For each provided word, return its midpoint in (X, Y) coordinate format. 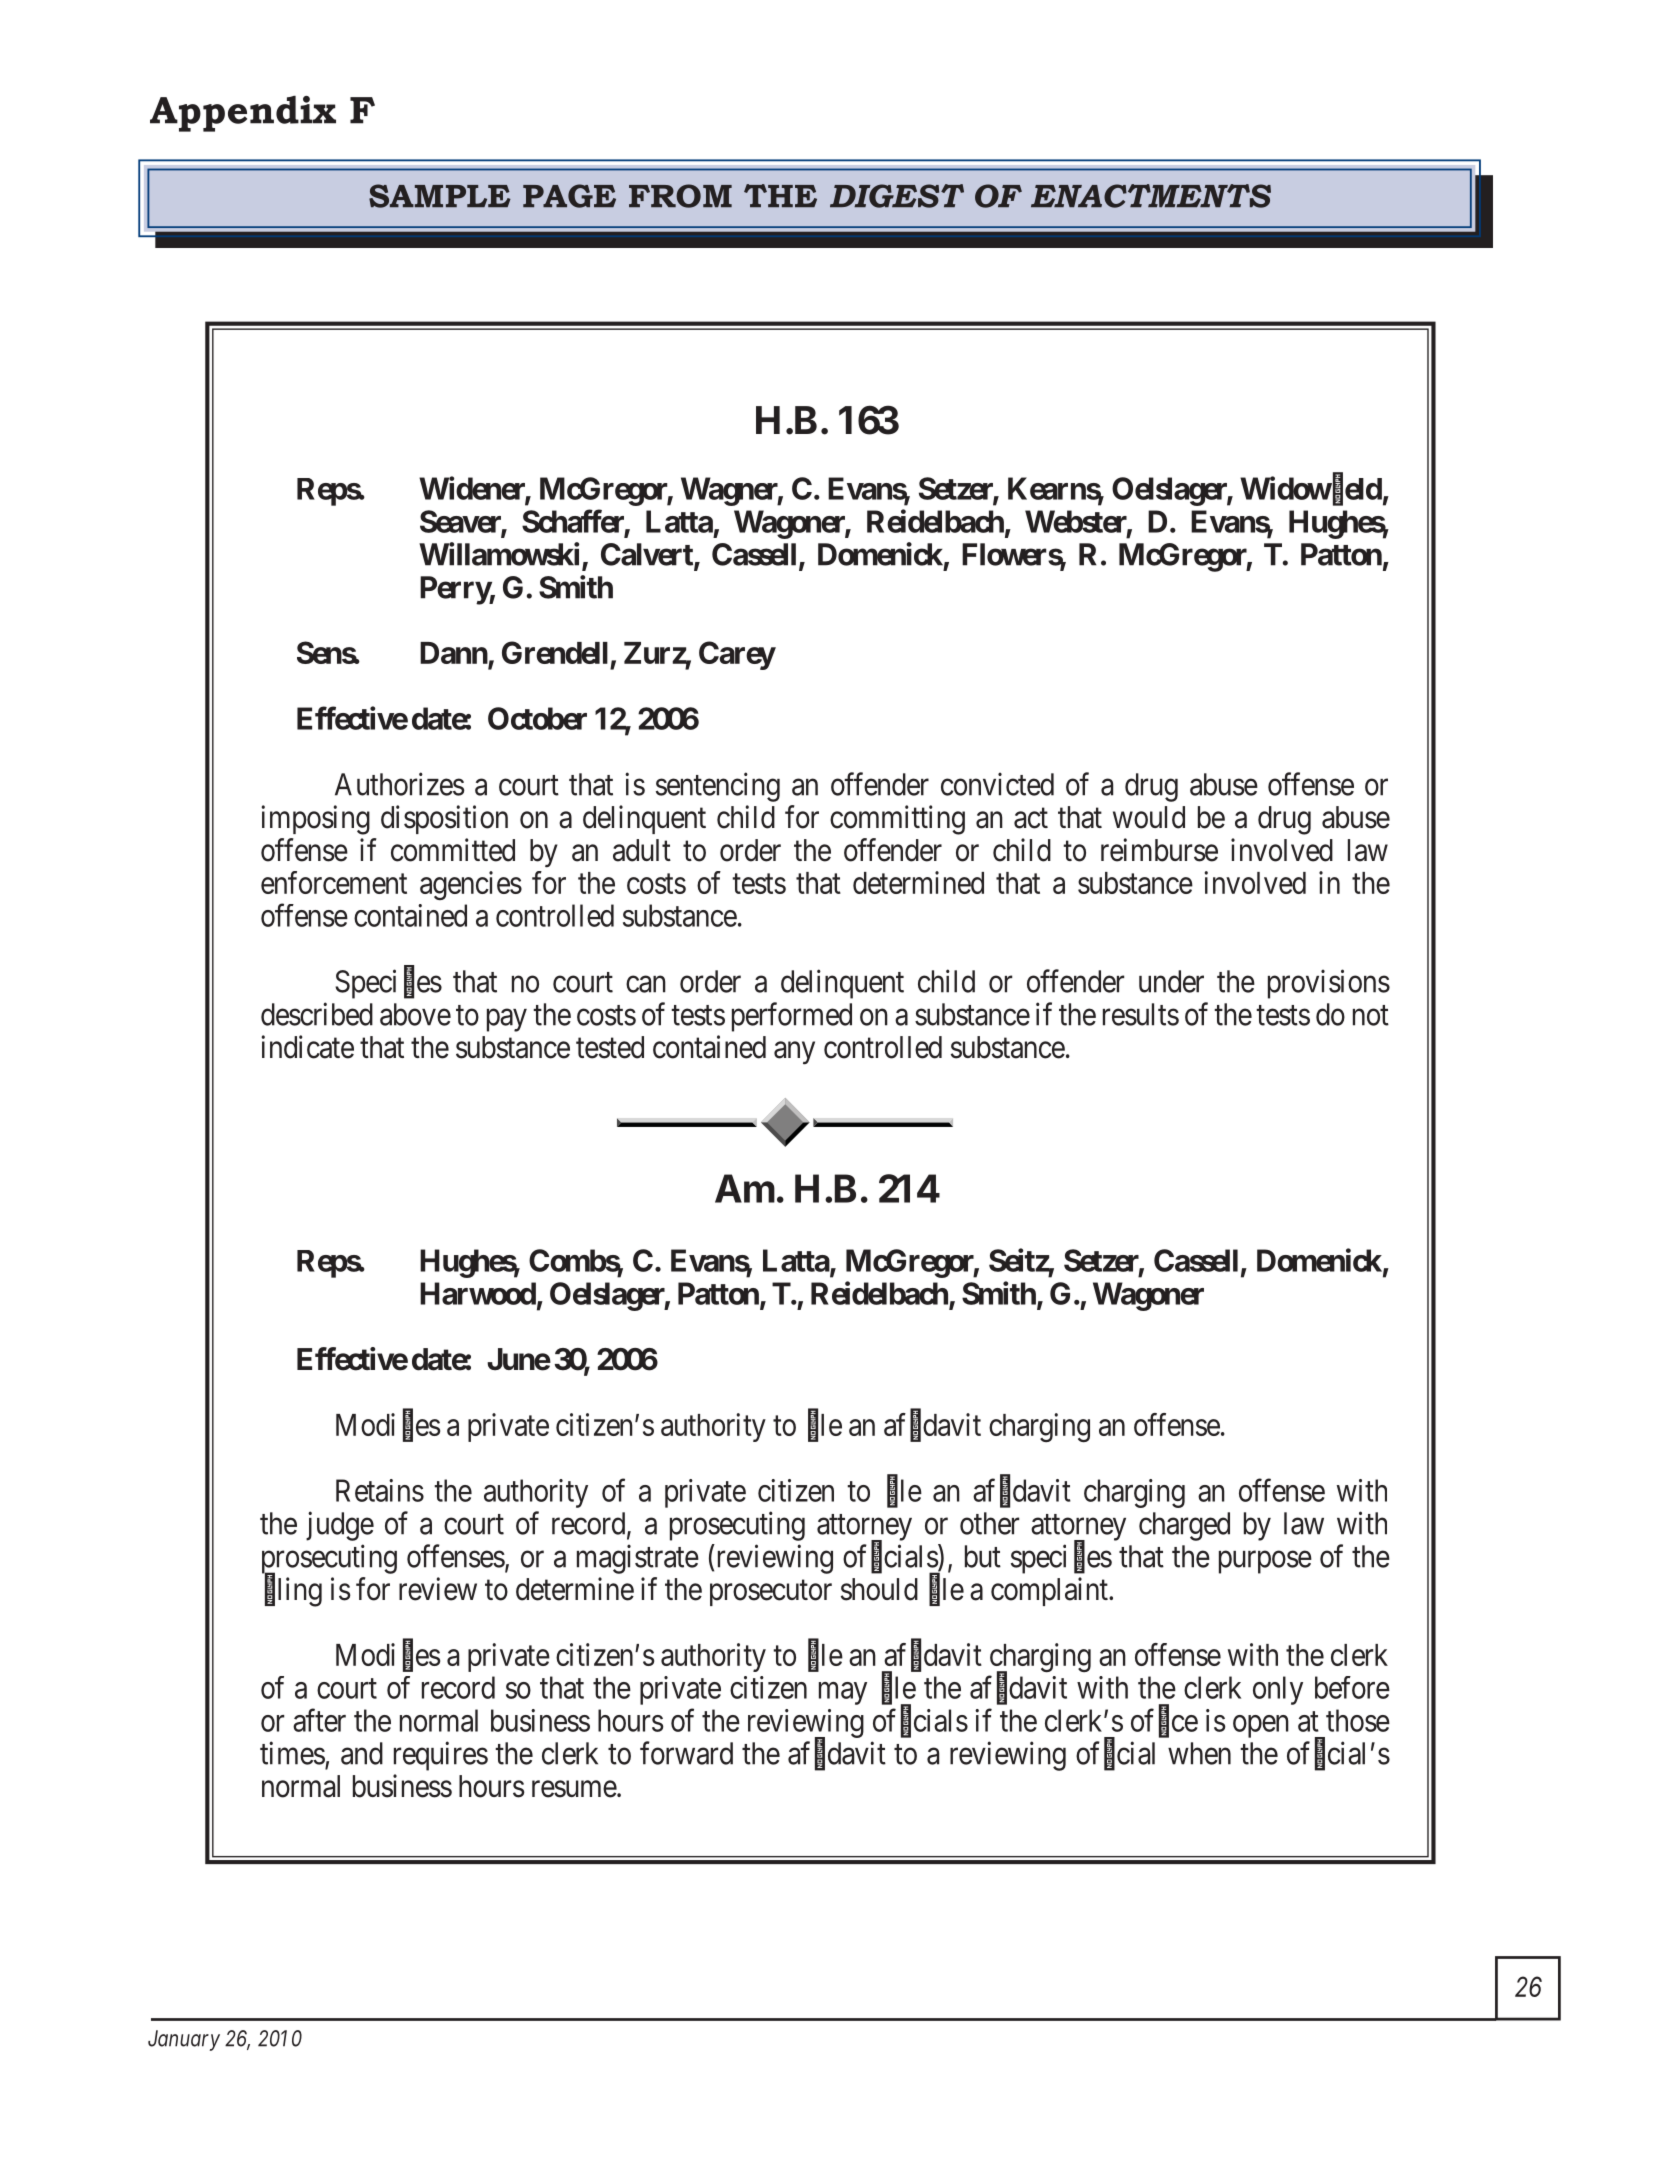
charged (1184, 1526)
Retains (380, 1490)
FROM (680, 196)
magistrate (638, 1559)
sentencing (718, 787)
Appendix (243, 113)
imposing (315, 820)
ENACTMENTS (1151, 196)
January (184, 2040)
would (1149, 817)
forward (686, 1753)
